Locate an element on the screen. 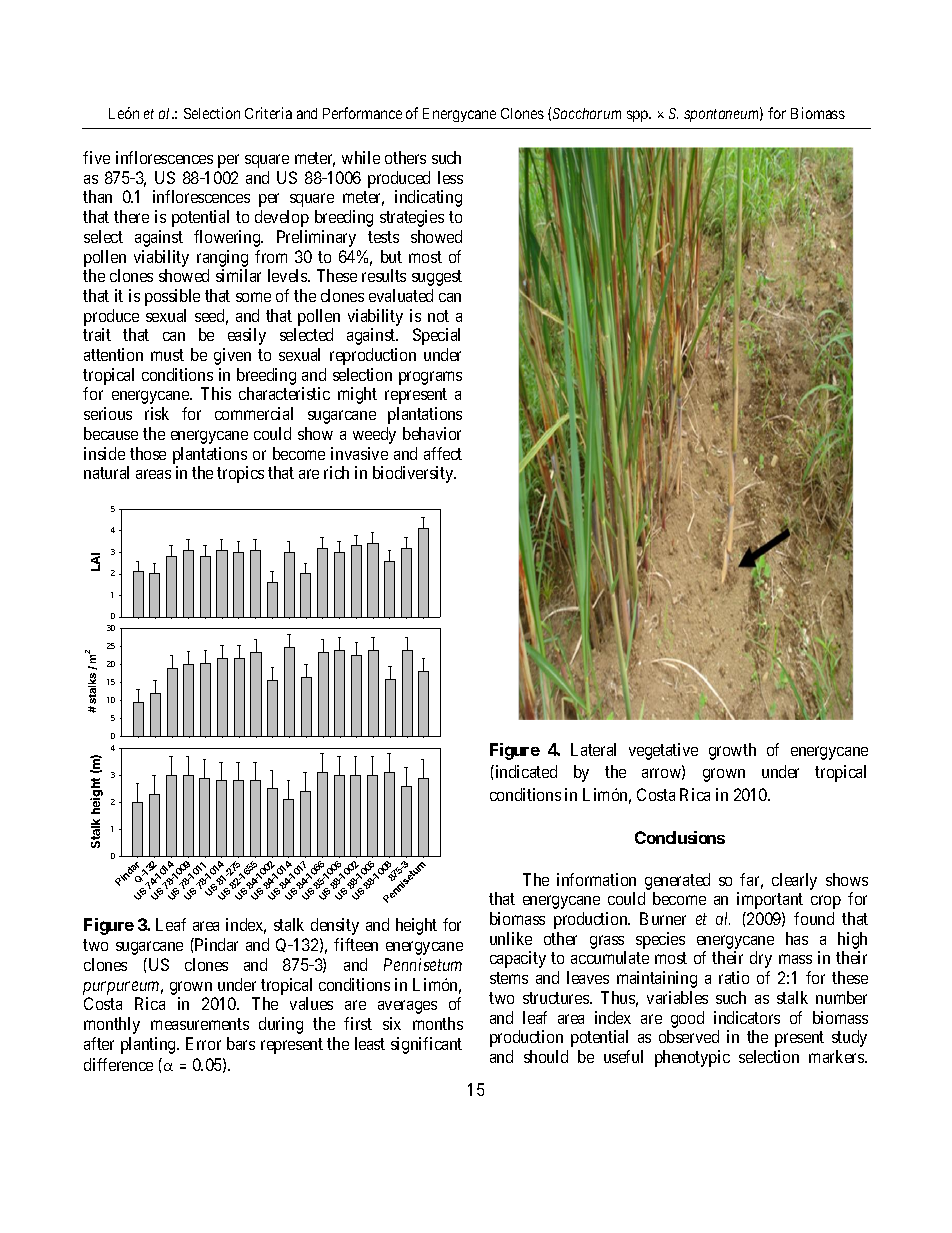  Criteria is located at coordinates (268, 113).
